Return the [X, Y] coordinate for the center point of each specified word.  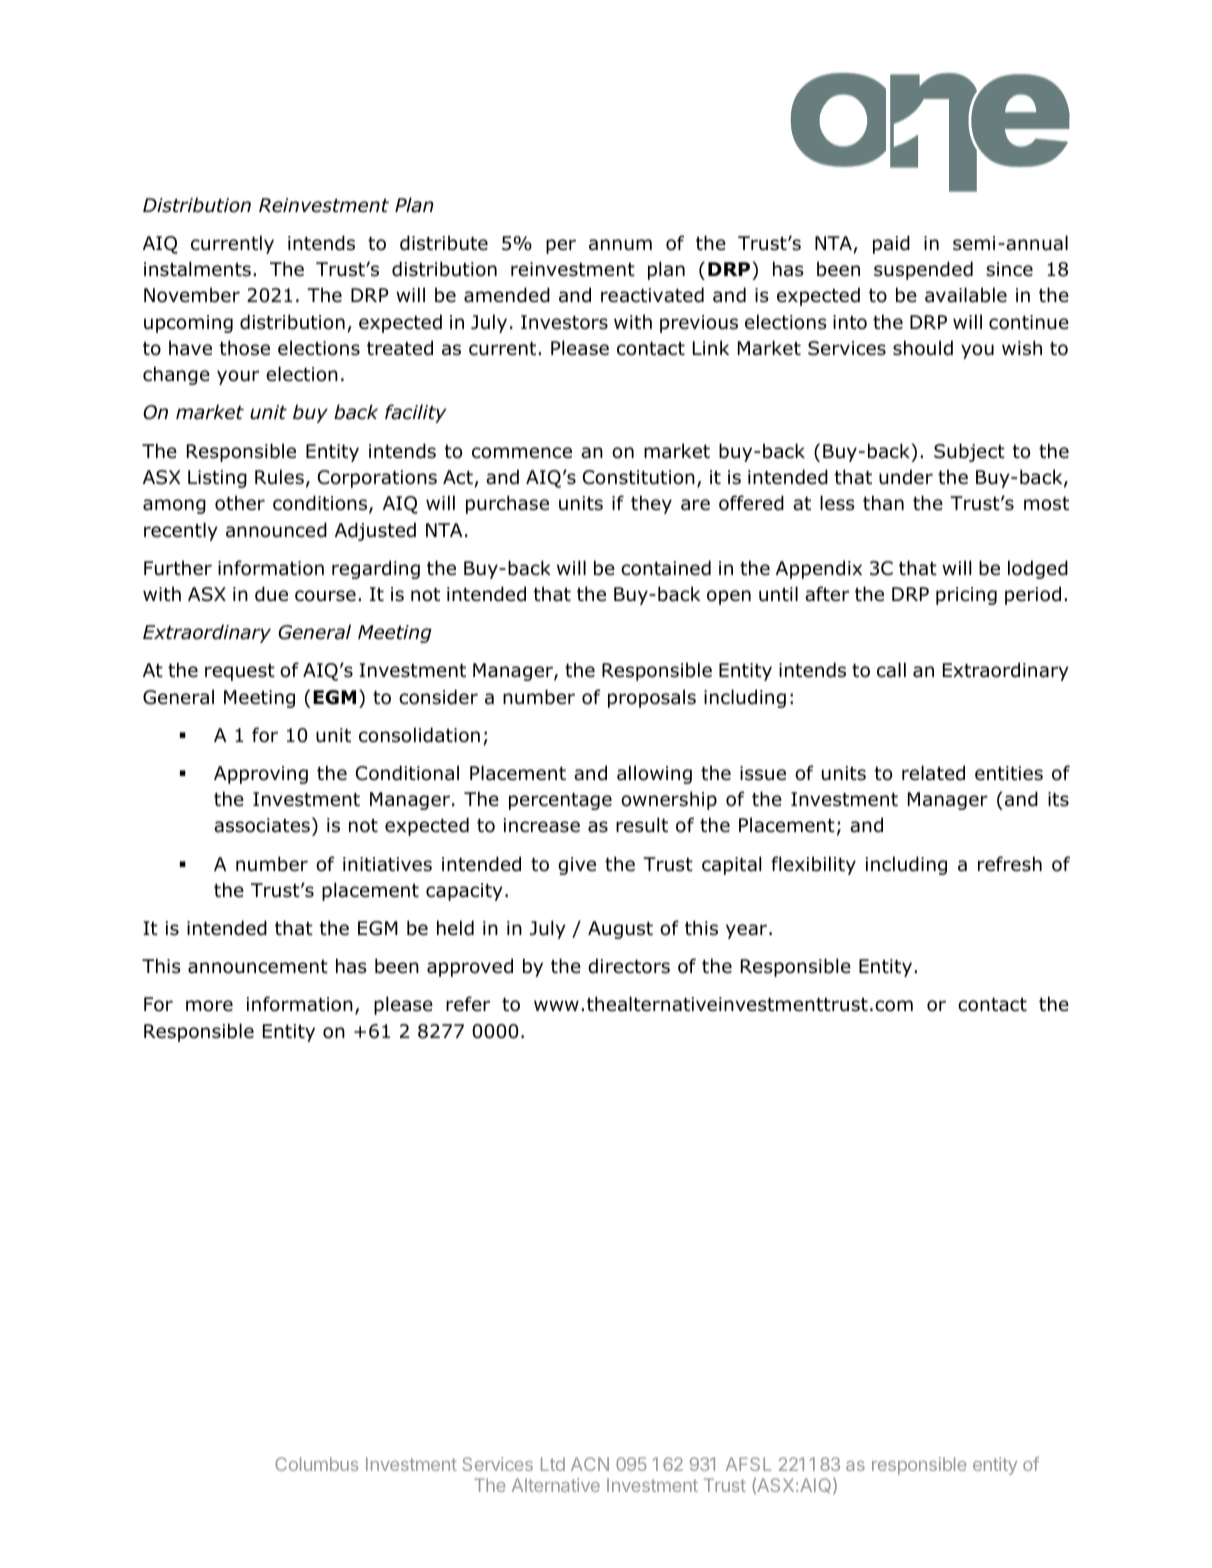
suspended [923, 270]
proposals [652, 698]
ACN [590, 1464]
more [209, 1006]
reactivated [652, 295]
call [891, 670]
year [748, 931]
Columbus [316, 1464]
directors [629, 966]
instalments [197, 269]
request [240, 672]
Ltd [553, 1464]
